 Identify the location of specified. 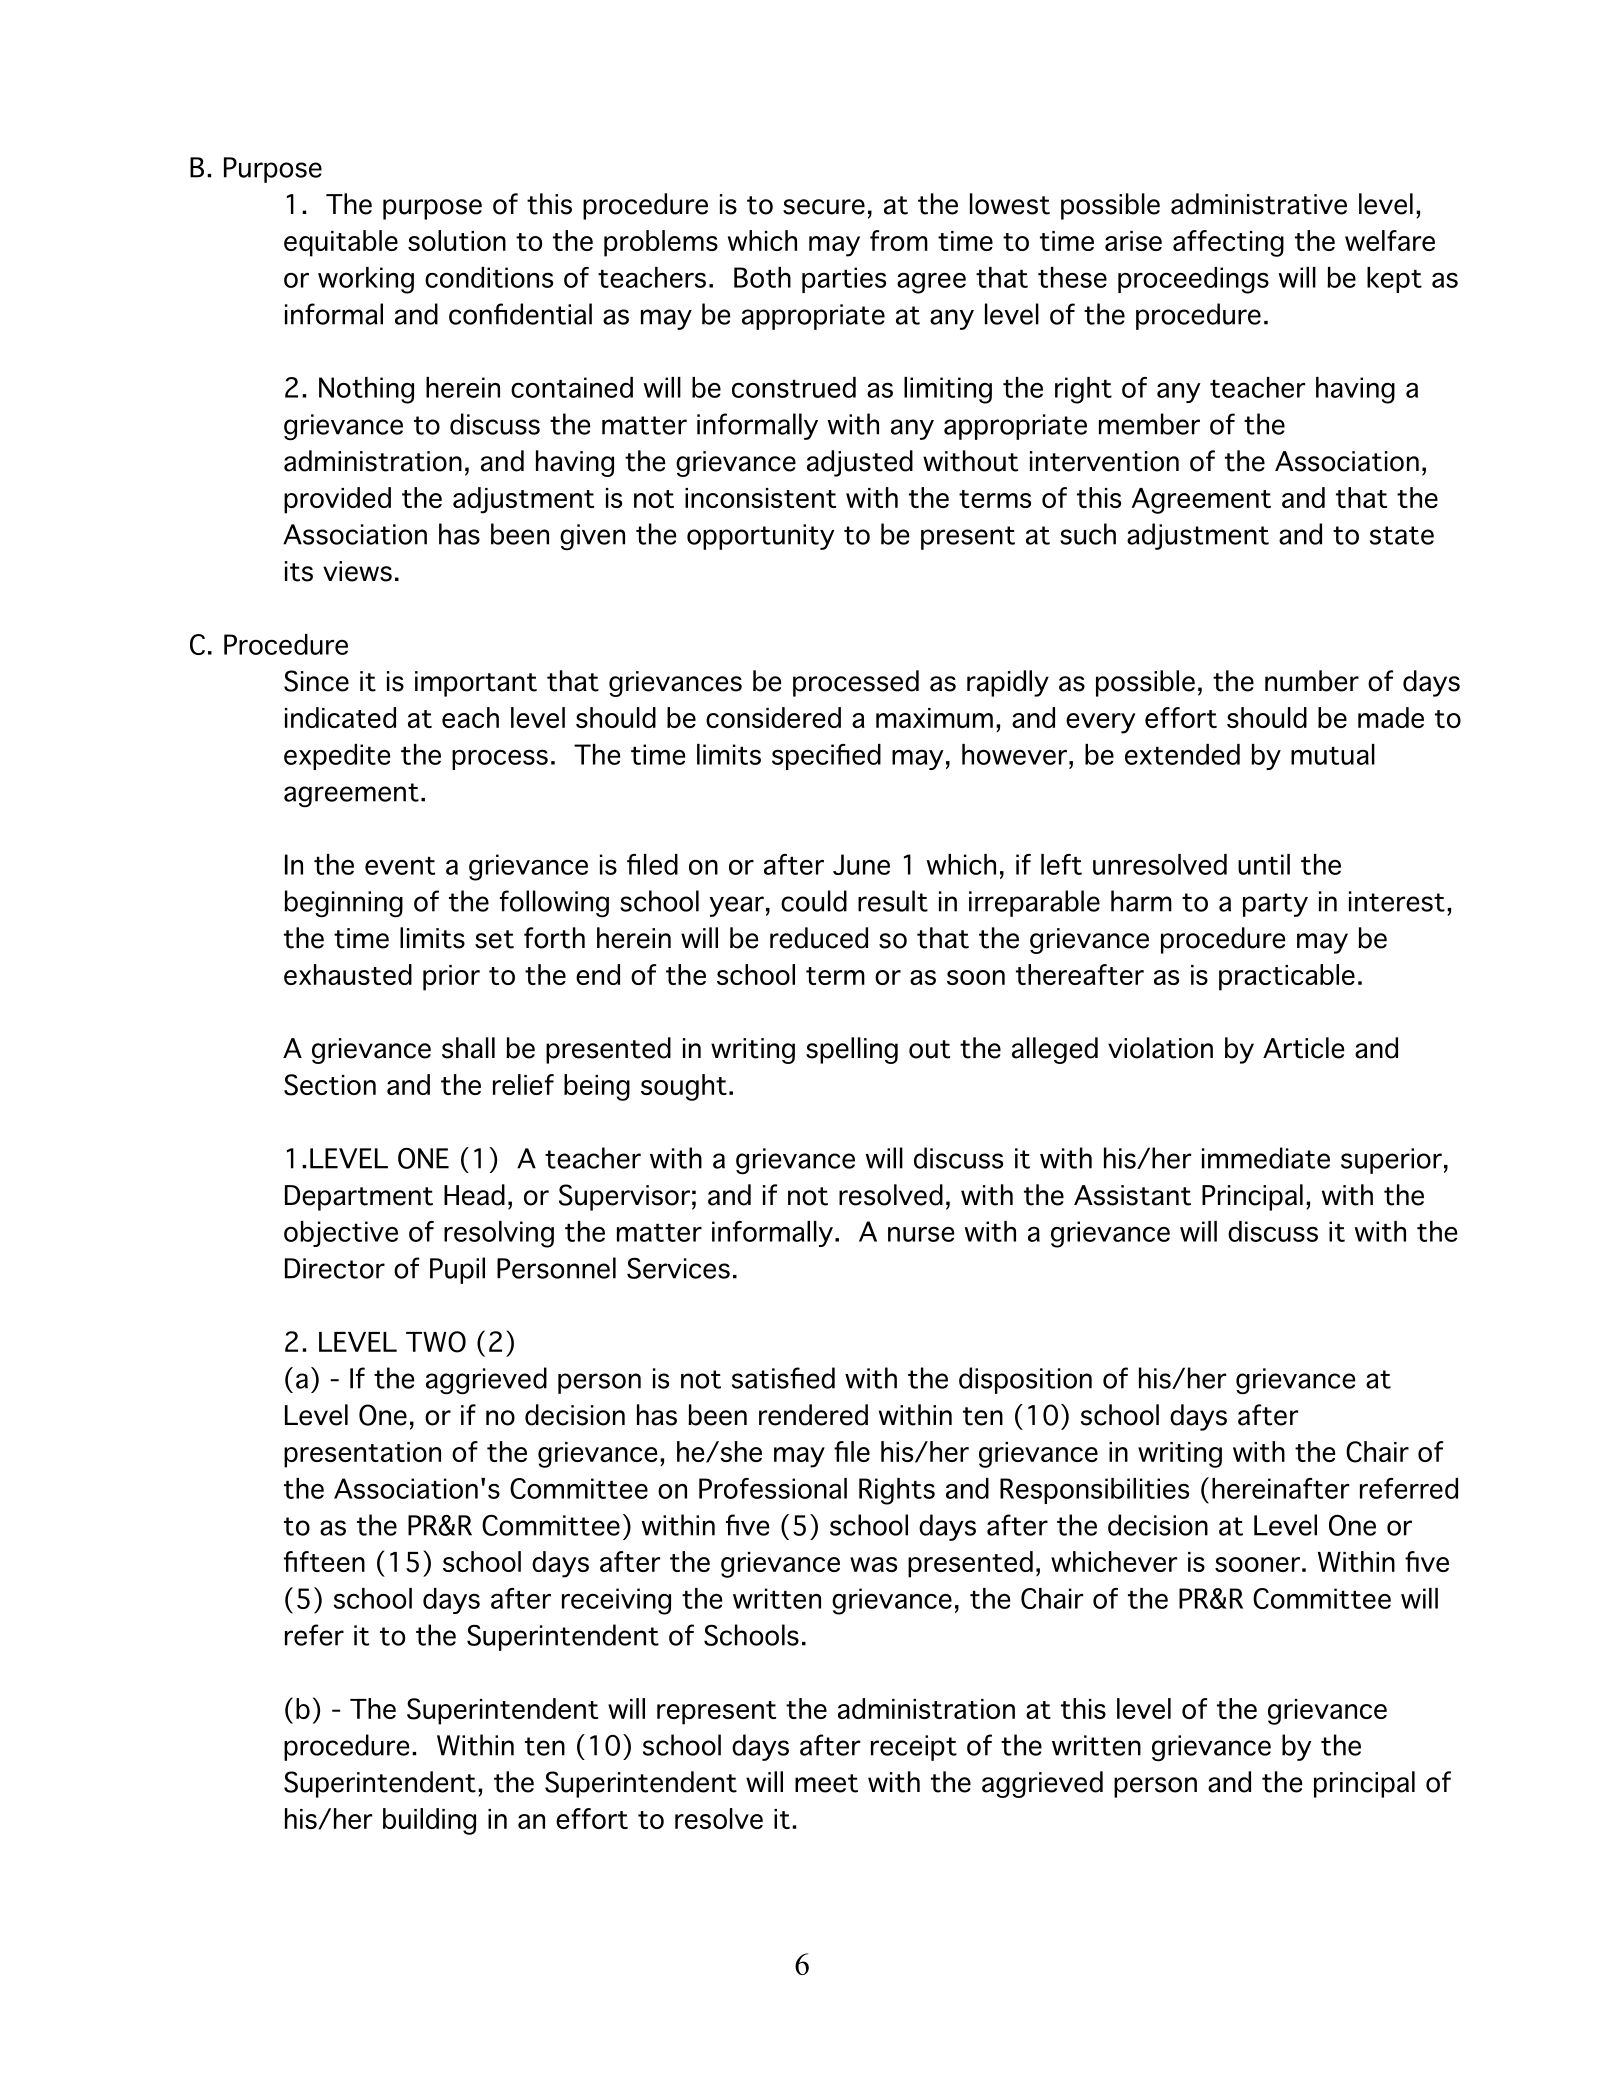
(826, 757).
